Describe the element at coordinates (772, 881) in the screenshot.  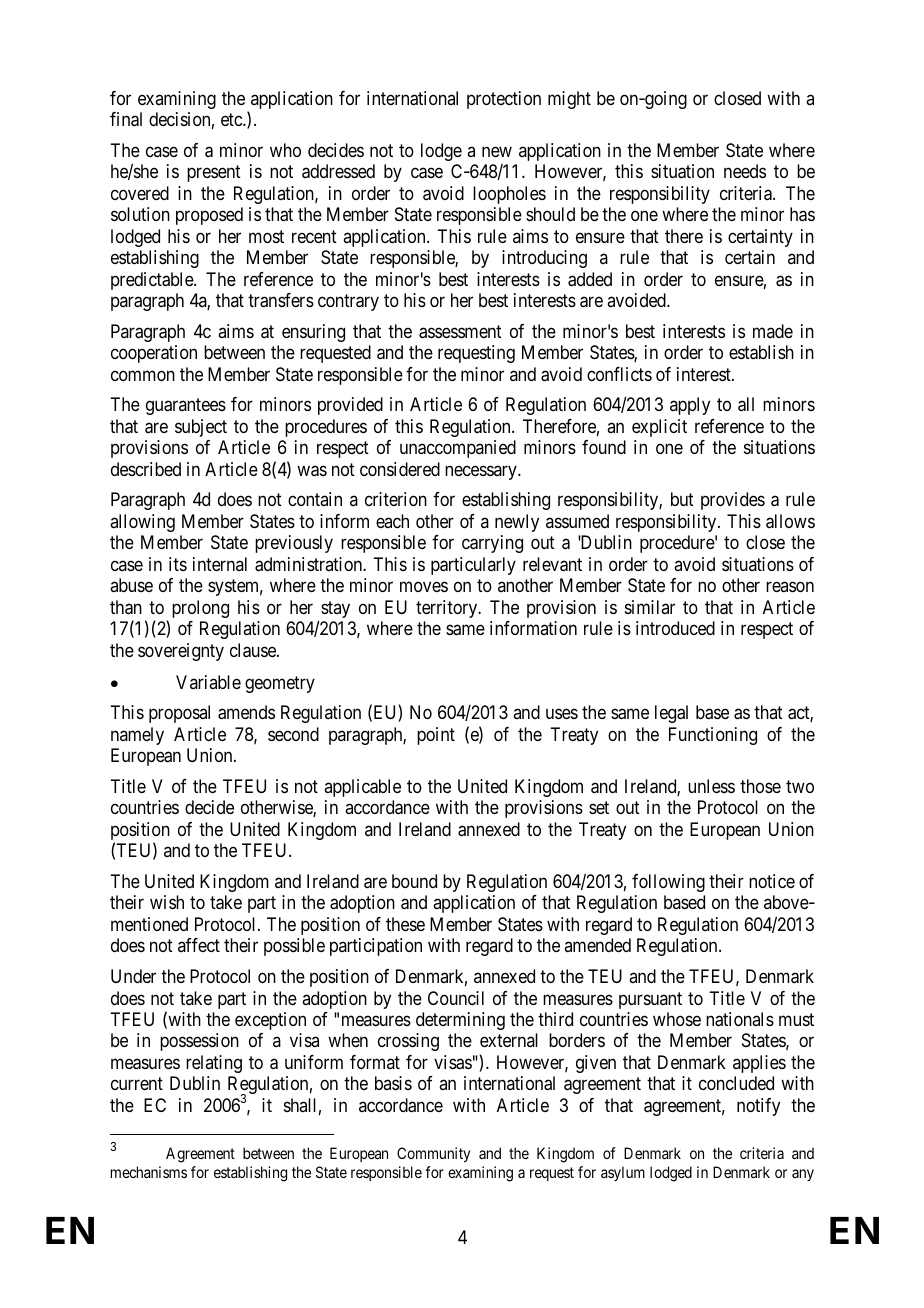
I see `notice` at that location.
